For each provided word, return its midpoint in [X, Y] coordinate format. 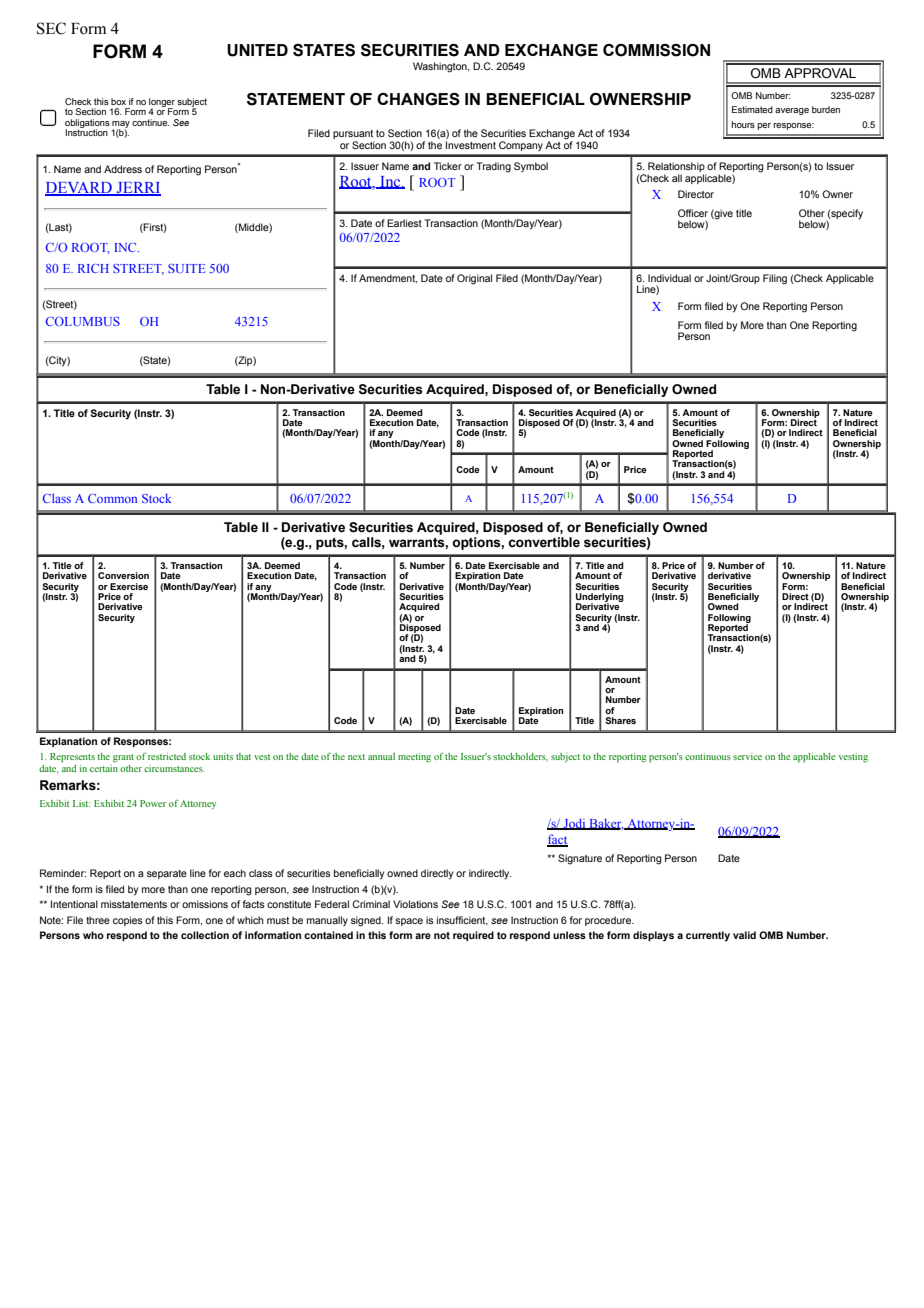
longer [162, 103]
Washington [441, 67]
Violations [415, 904]
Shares [620, 720]
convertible [544, 542]
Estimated [752, 109]
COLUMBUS [83, 321]
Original [474, 279]
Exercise [129, 586]
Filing [775, 279]
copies [128, 921]
